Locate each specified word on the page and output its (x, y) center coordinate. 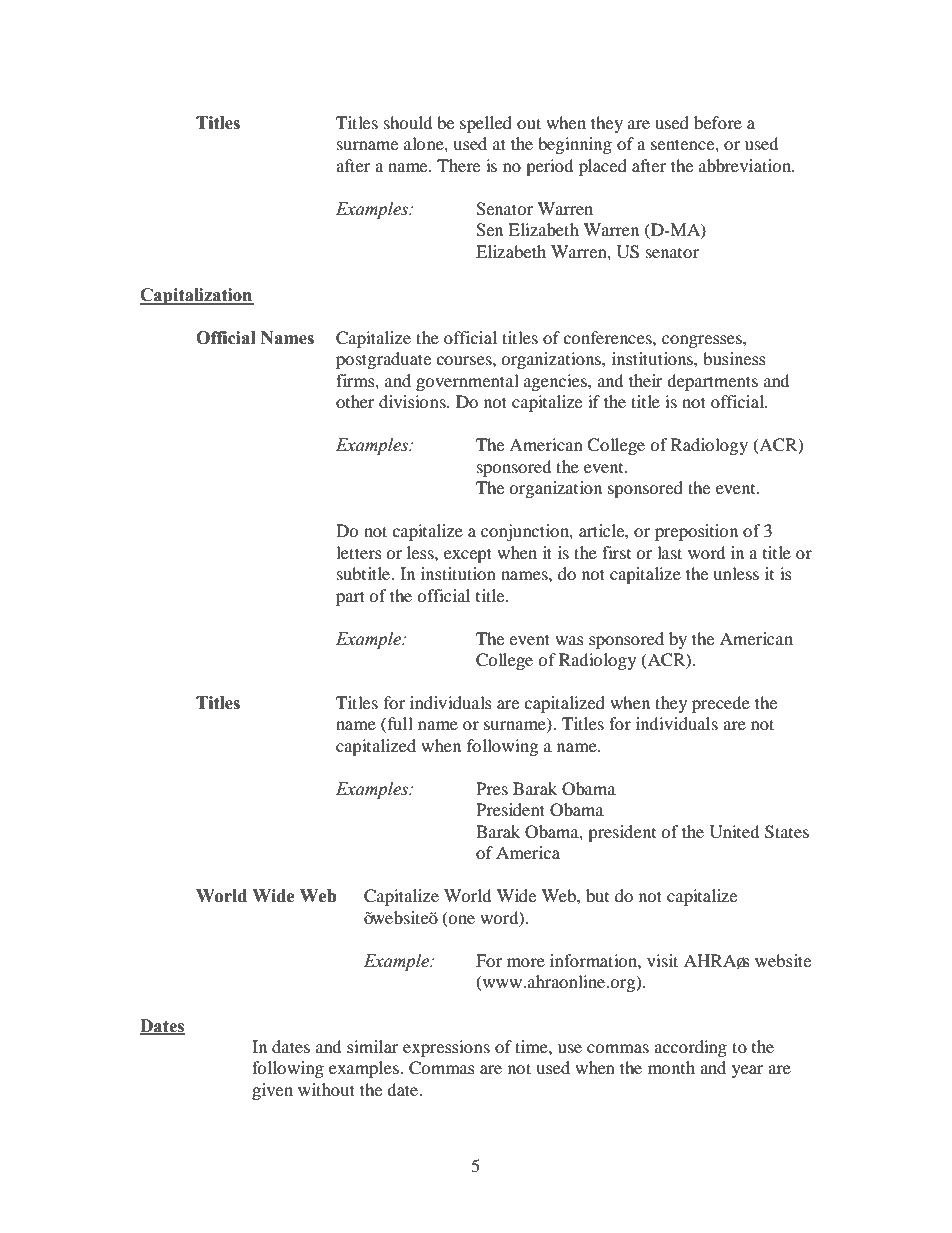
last (669, 552)
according (690, 1048)
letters (359, 552)
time (532, 1046)
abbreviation (746, 165)
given (272, 1091)
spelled (486, 124)
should (408, 122)
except (468, 555)
